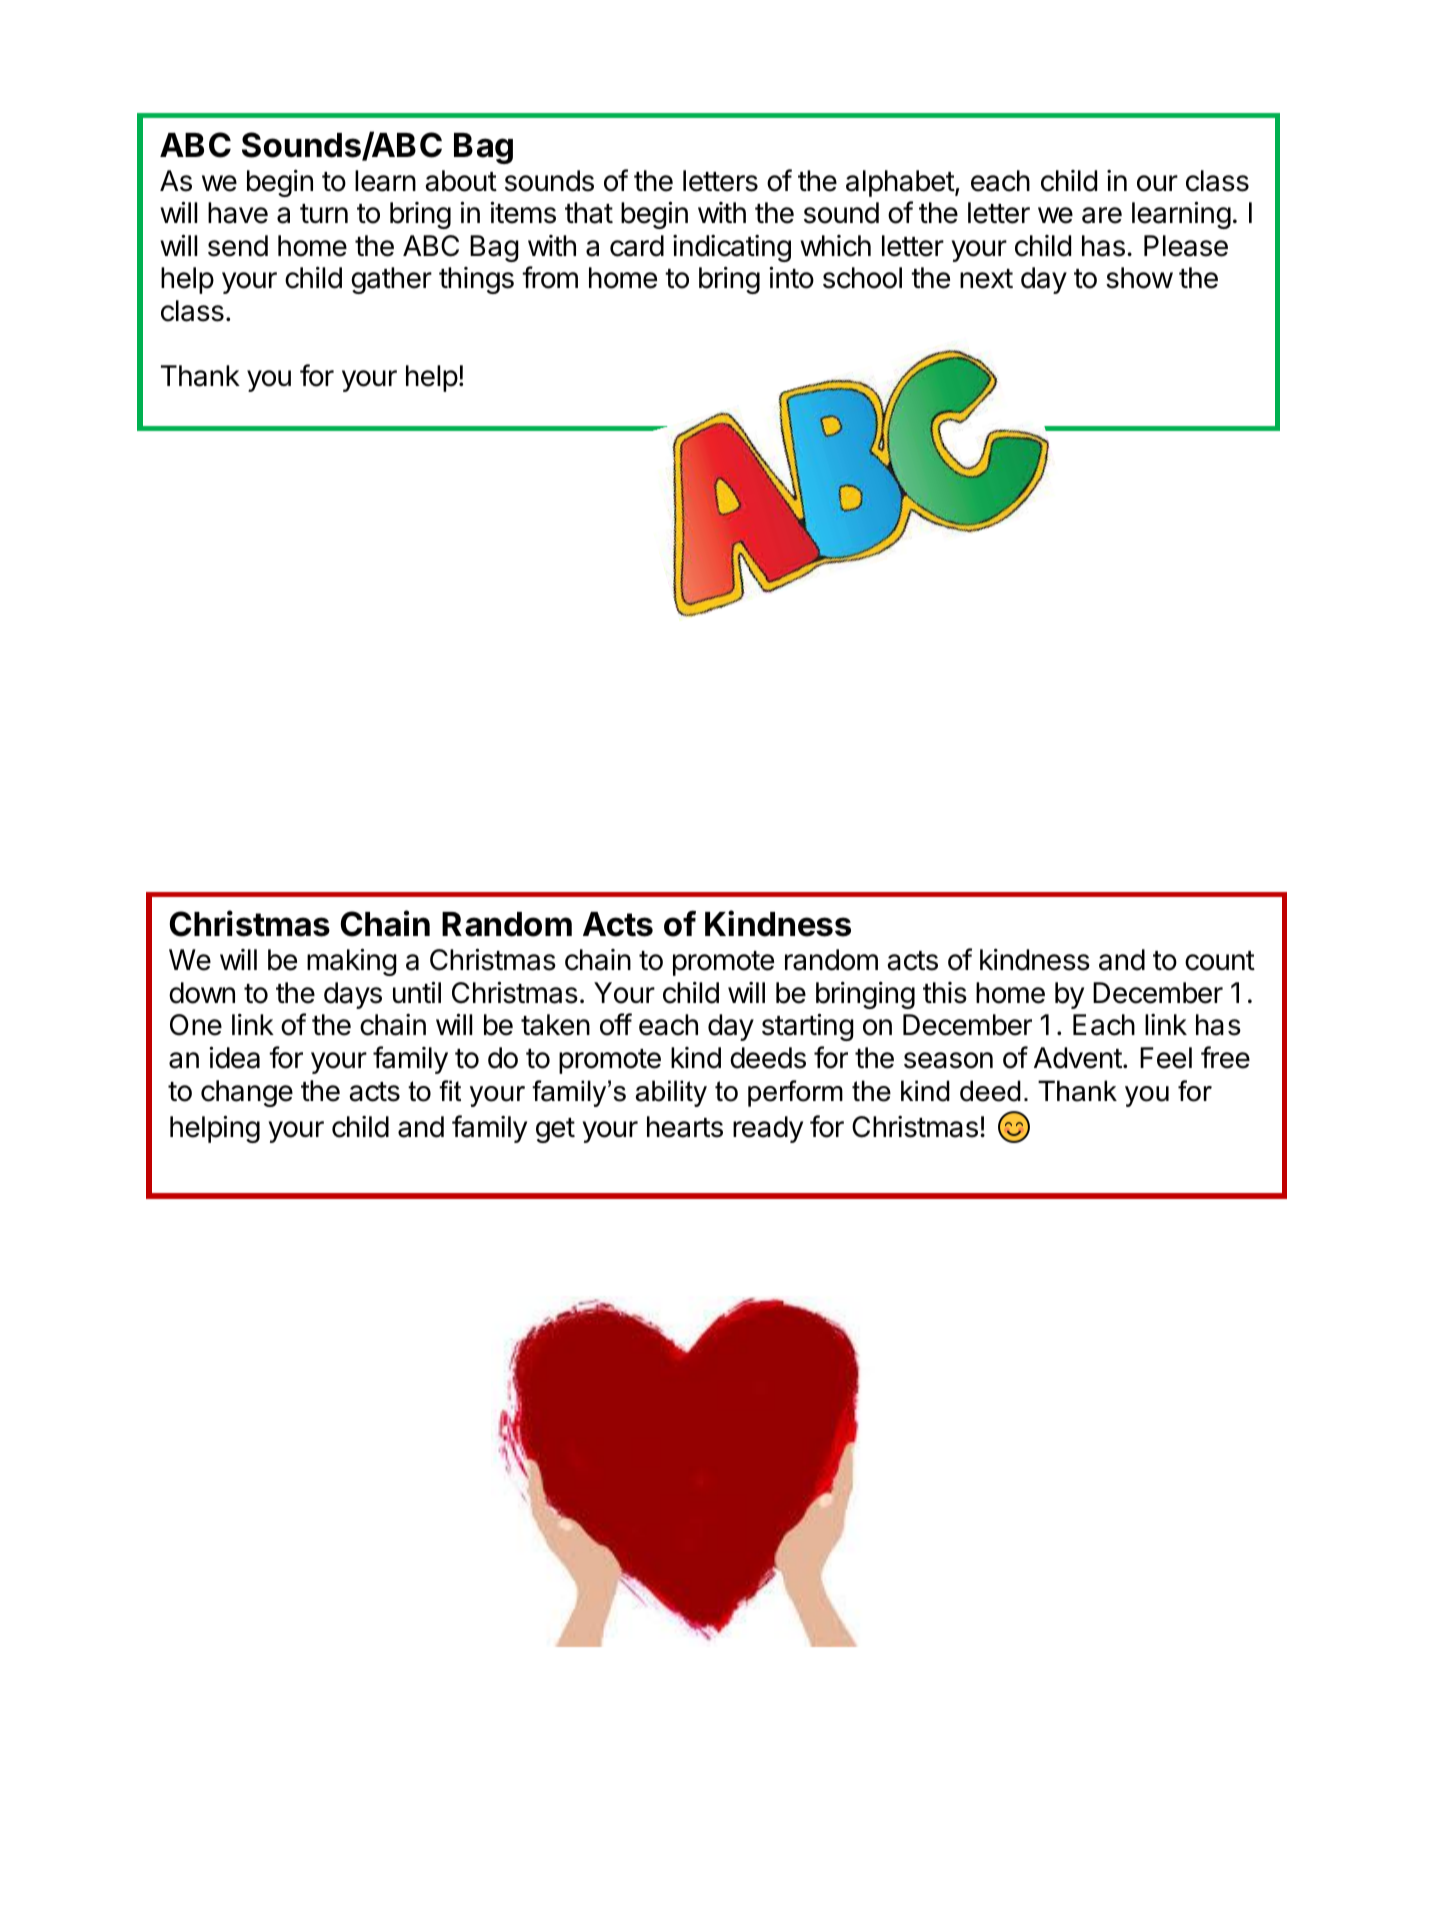 The height and width of the page is (1930, 1446). Describe the element at coordinates (1078, 1058) in the page. I see `Advent` at that location.
